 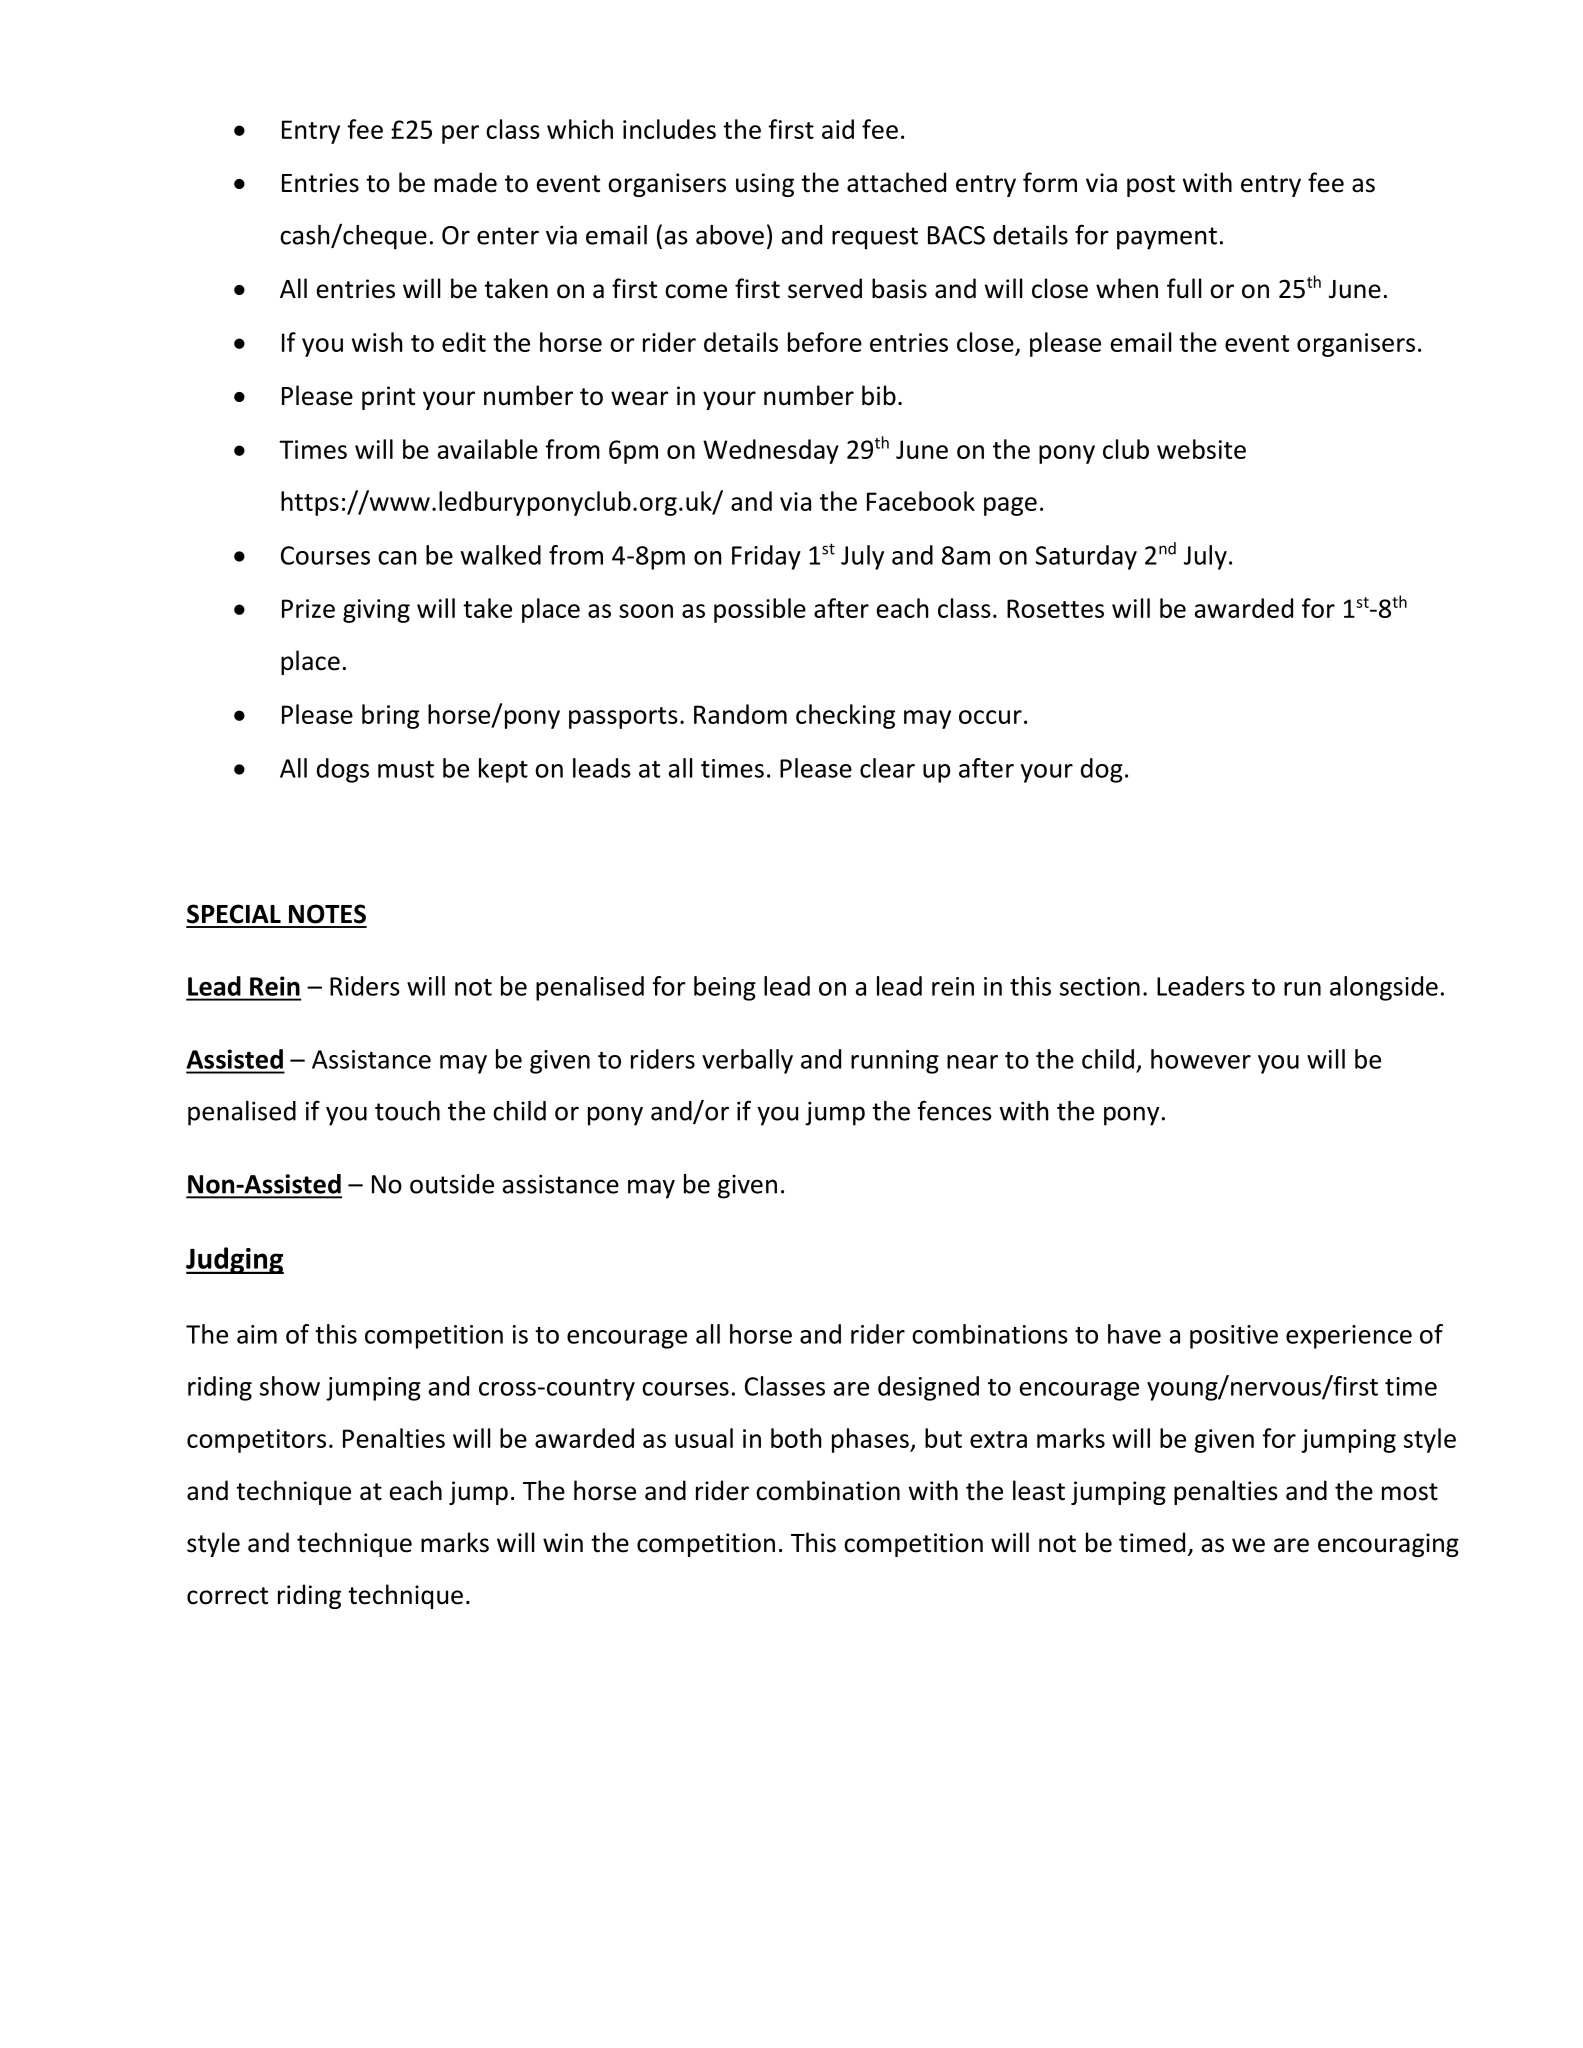 I want to click on made, so click(x=465, y=182).
